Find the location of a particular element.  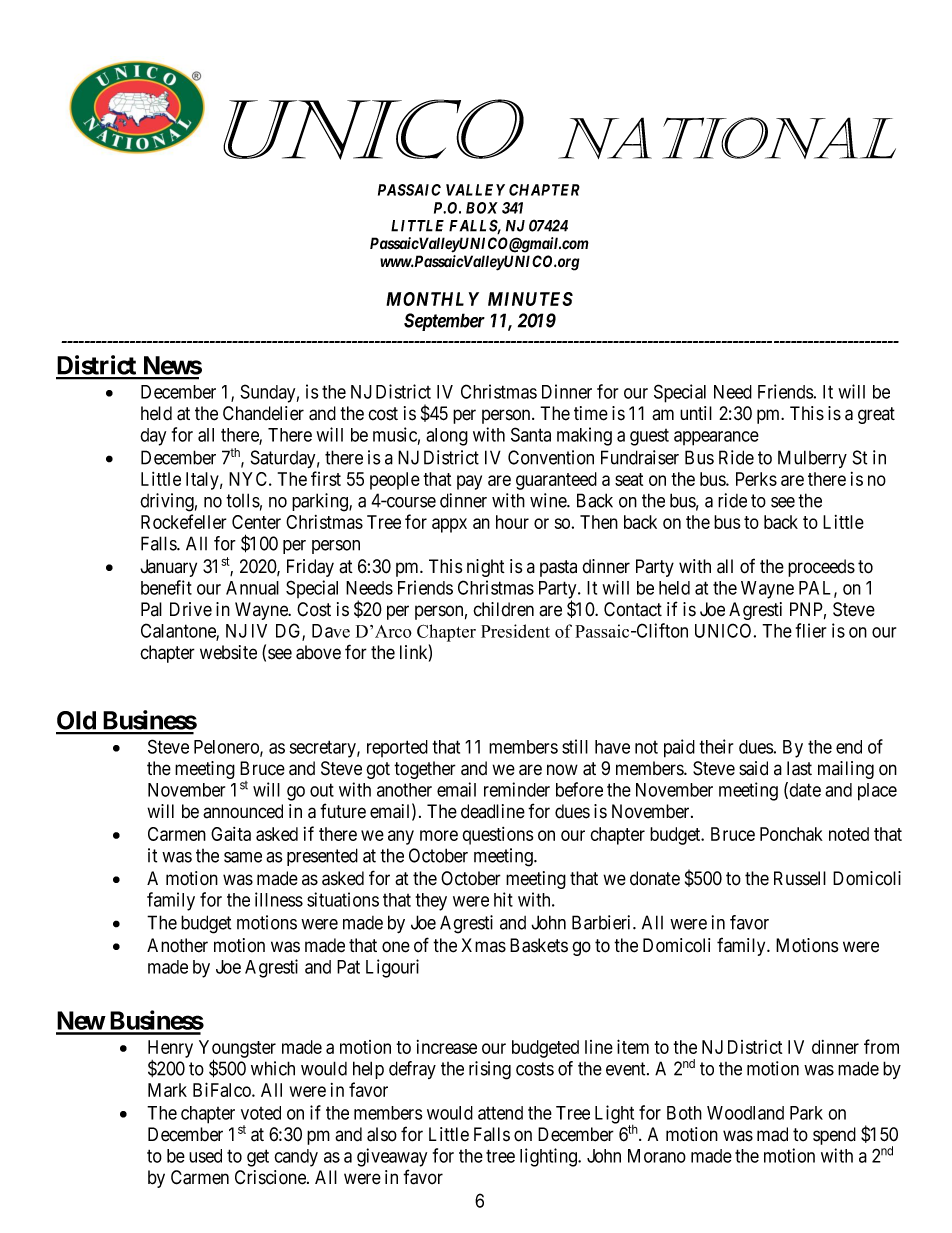

reminder is located at coordinates (517, 789).
